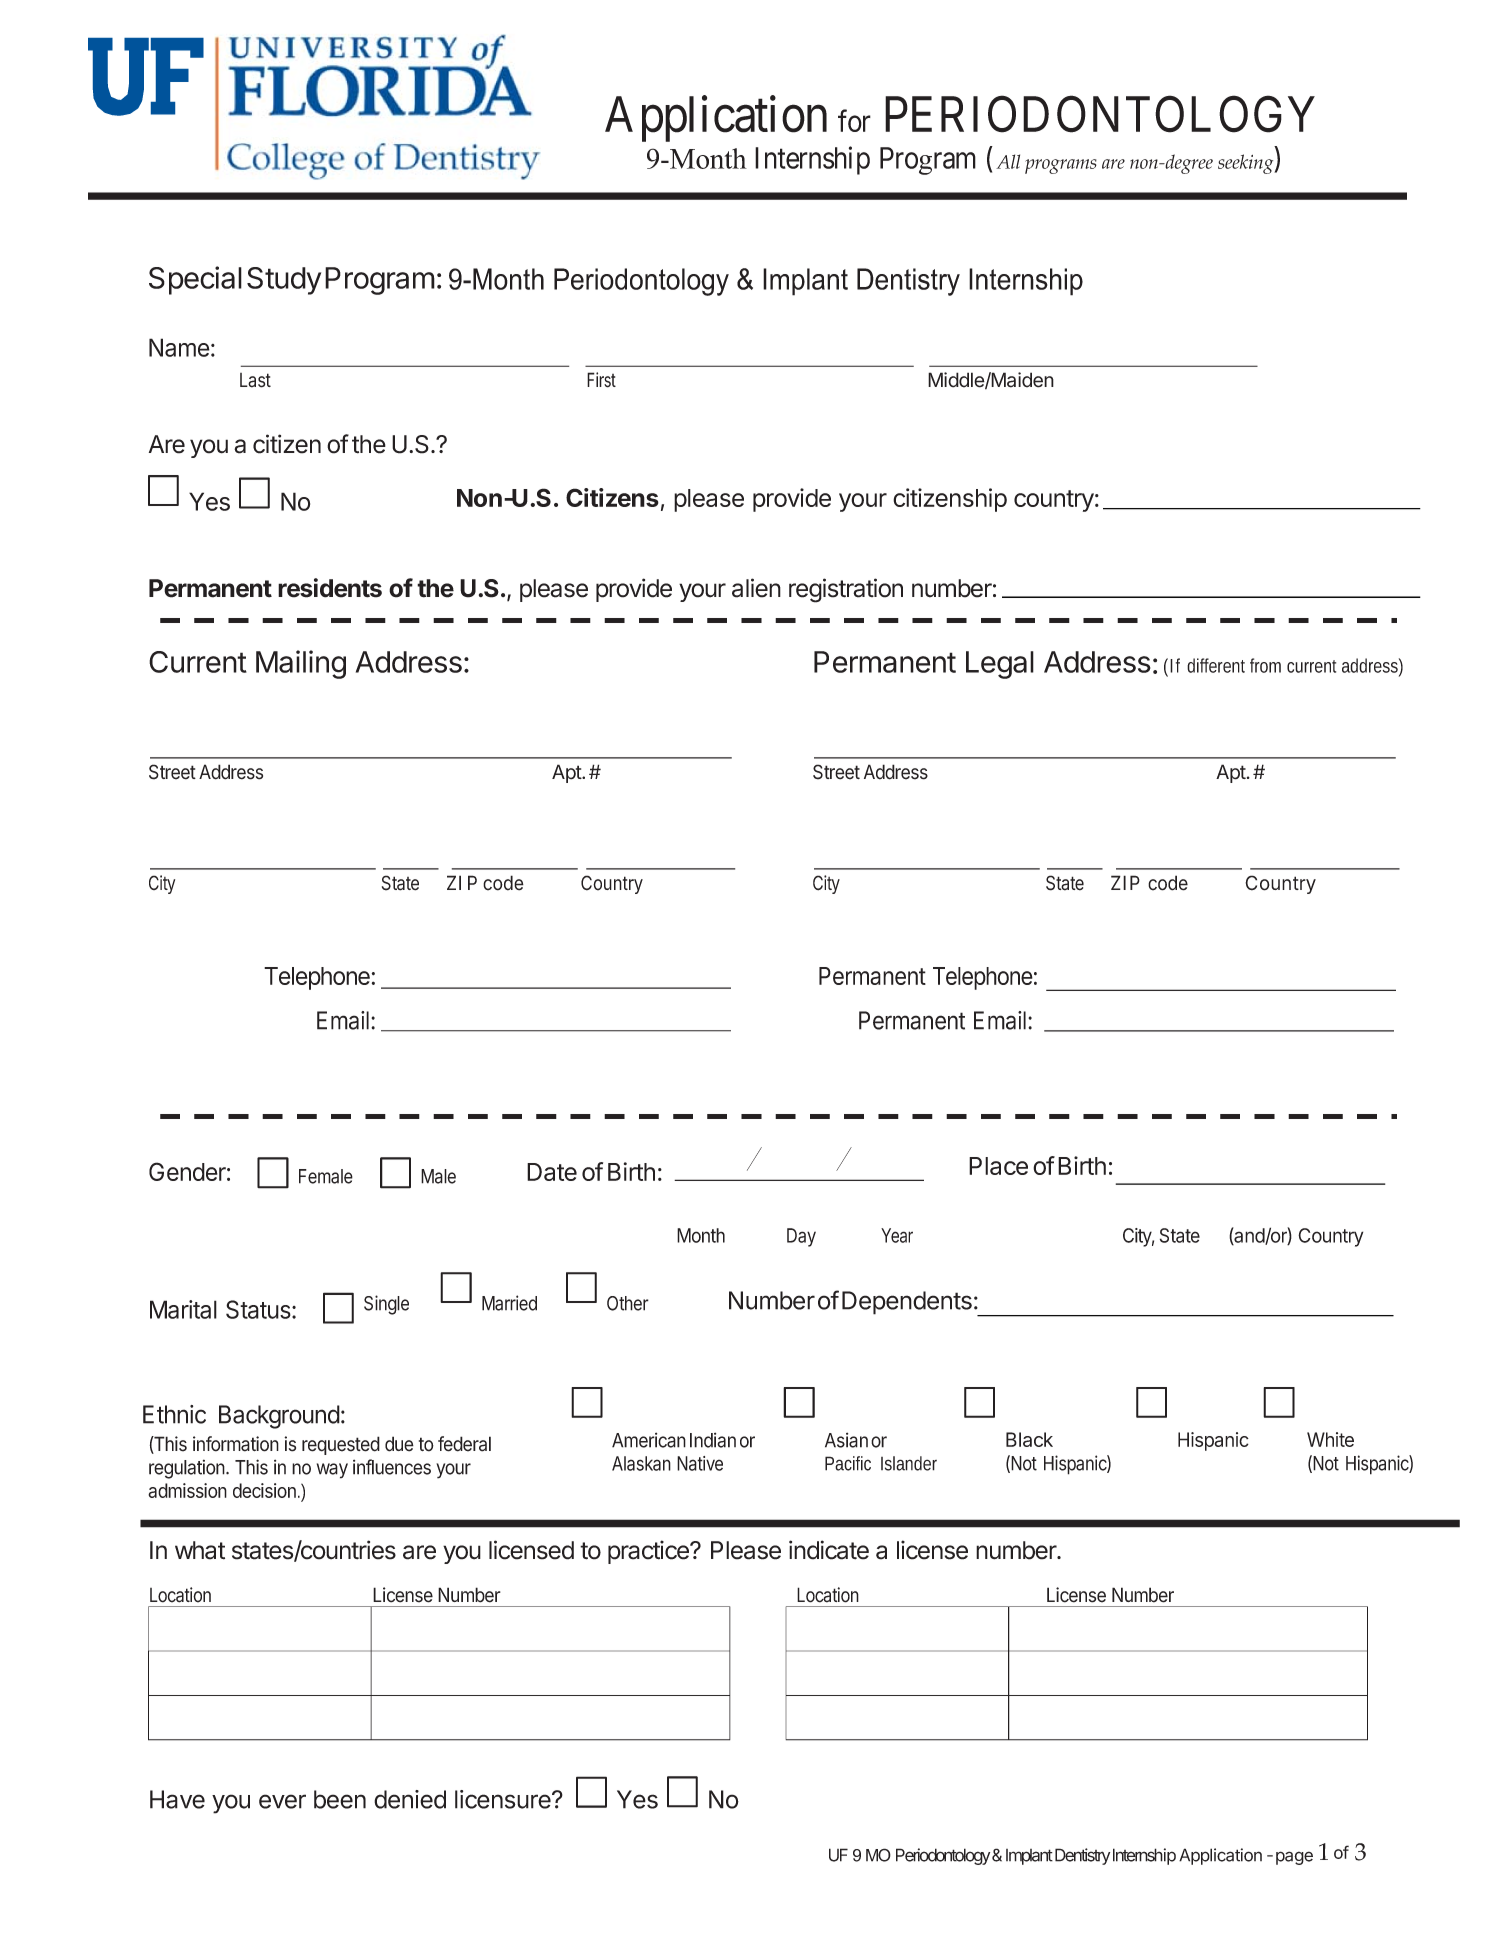  Describe the element at coordinates (601, 380) in the screenshot. I see `First` at that location.
